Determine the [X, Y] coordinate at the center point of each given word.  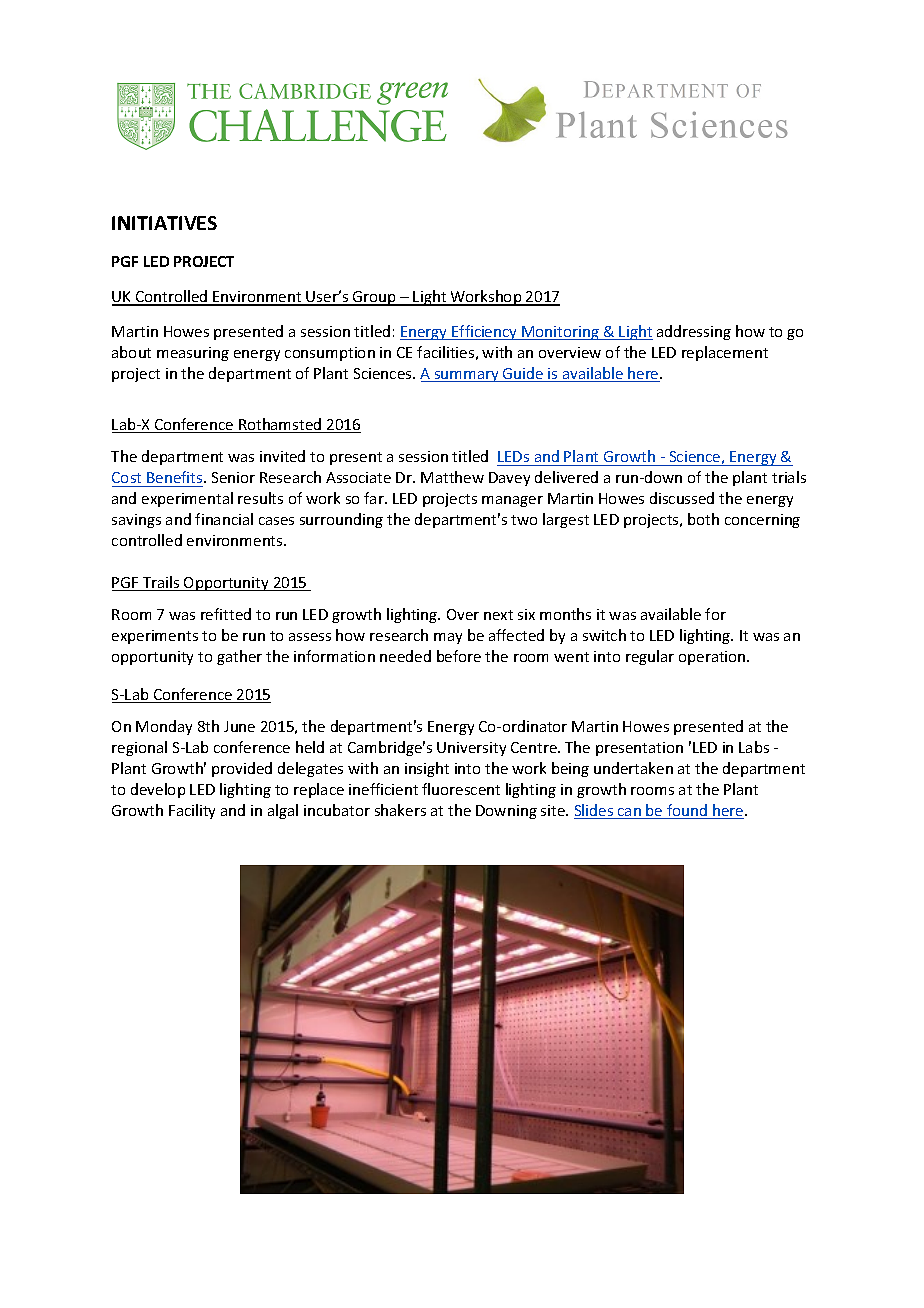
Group [374, 298]
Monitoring [561, 333]
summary [466, 376]
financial [224, 519]
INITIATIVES [164, 223]
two [524, 520]
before [459, 656]
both [703, 519]
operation [713, 658]
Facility [192, 811]
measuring [193, 354]
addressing [694, 332]
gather [239, 657]
